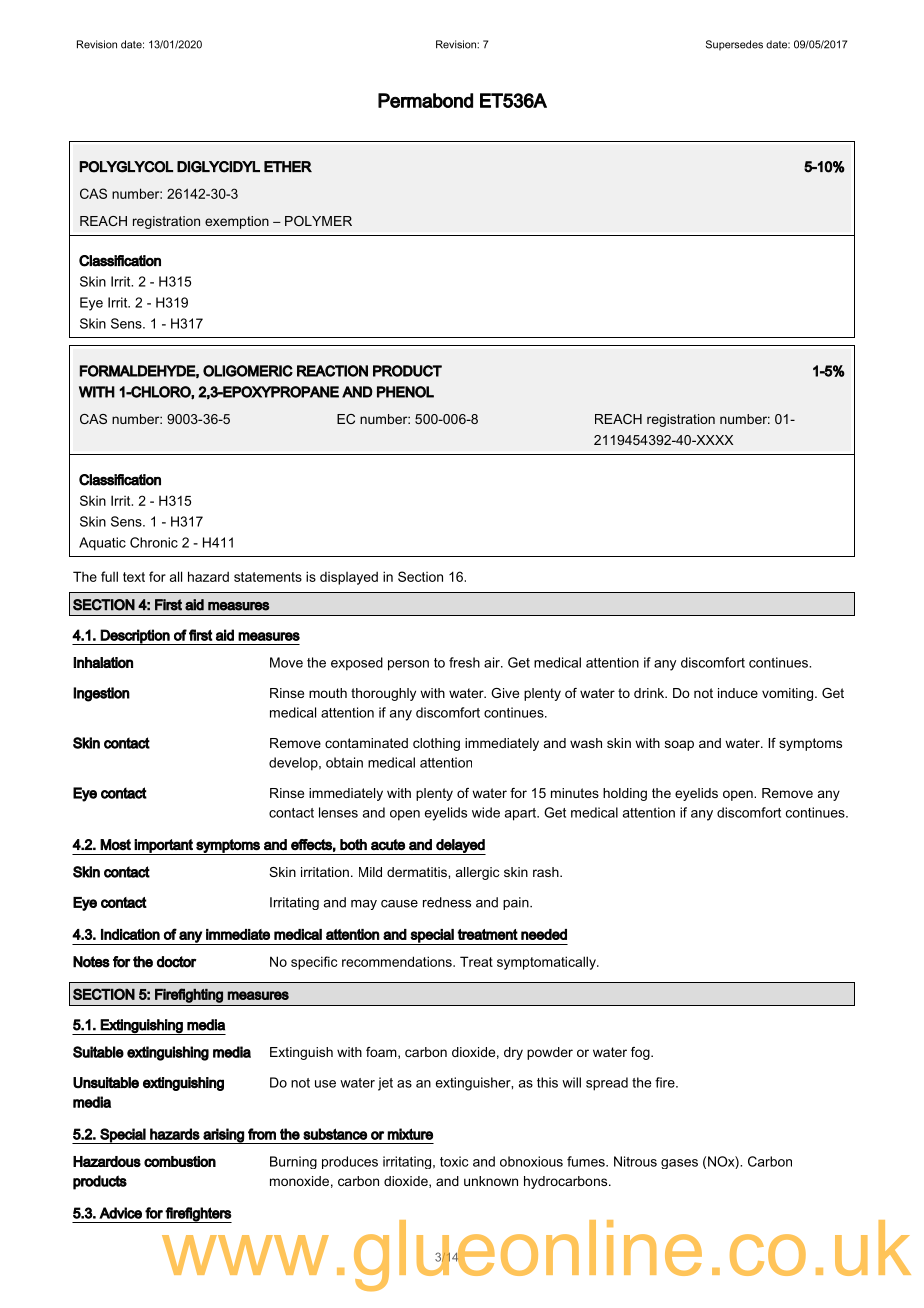  What do you see at coordinates (425, 100) in the document?
I see `Permabond` at bounding box center [425, 100].
